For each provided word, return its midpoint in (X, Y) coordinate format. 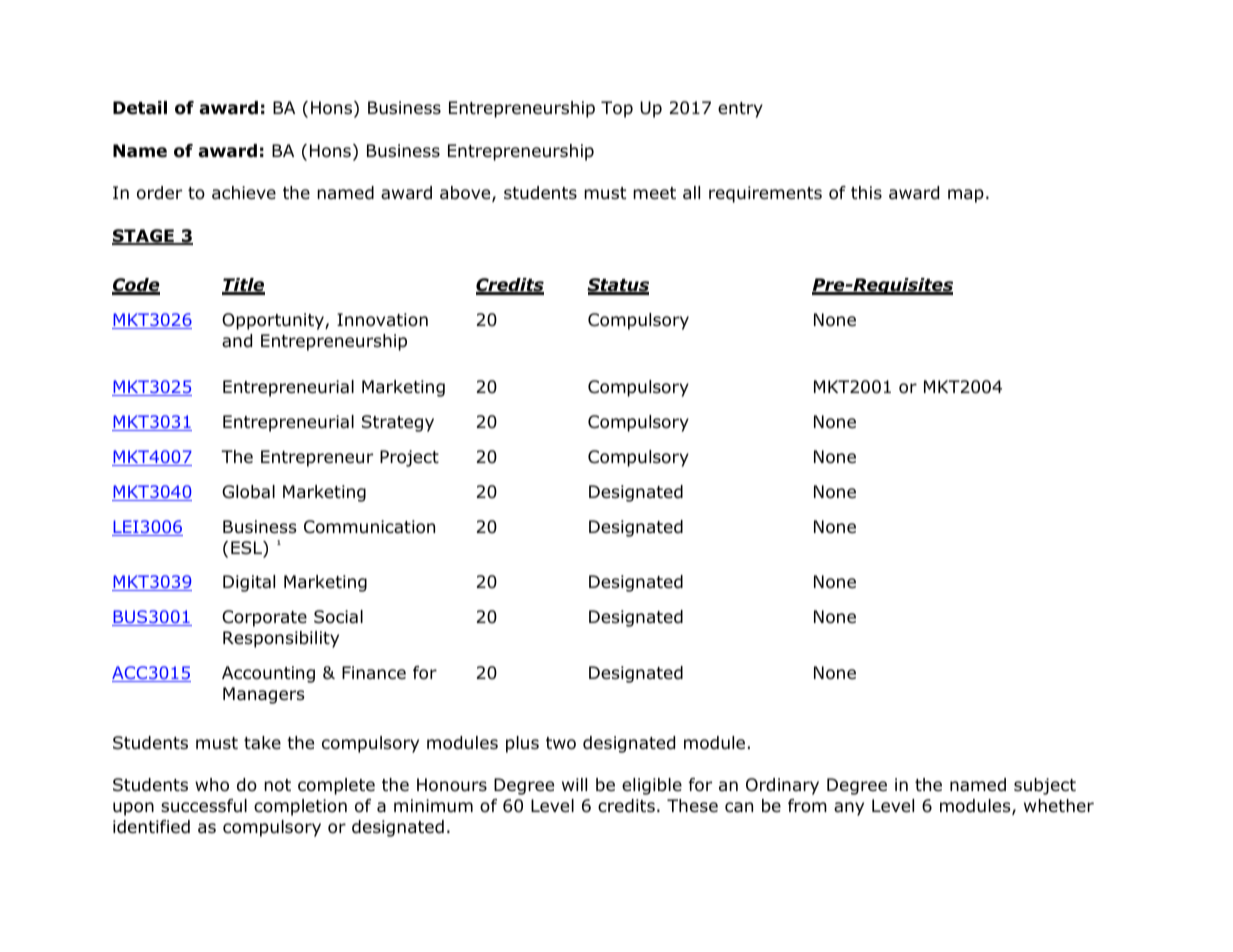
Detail (140, 108)
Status (618, 286)
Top (617, 109)
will (574, 784)
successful (204, 806)
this (866, 192)
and (237, 341)
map (966, 196)
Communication (369, 527)
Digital (249, 583)
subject (1045, 786)
